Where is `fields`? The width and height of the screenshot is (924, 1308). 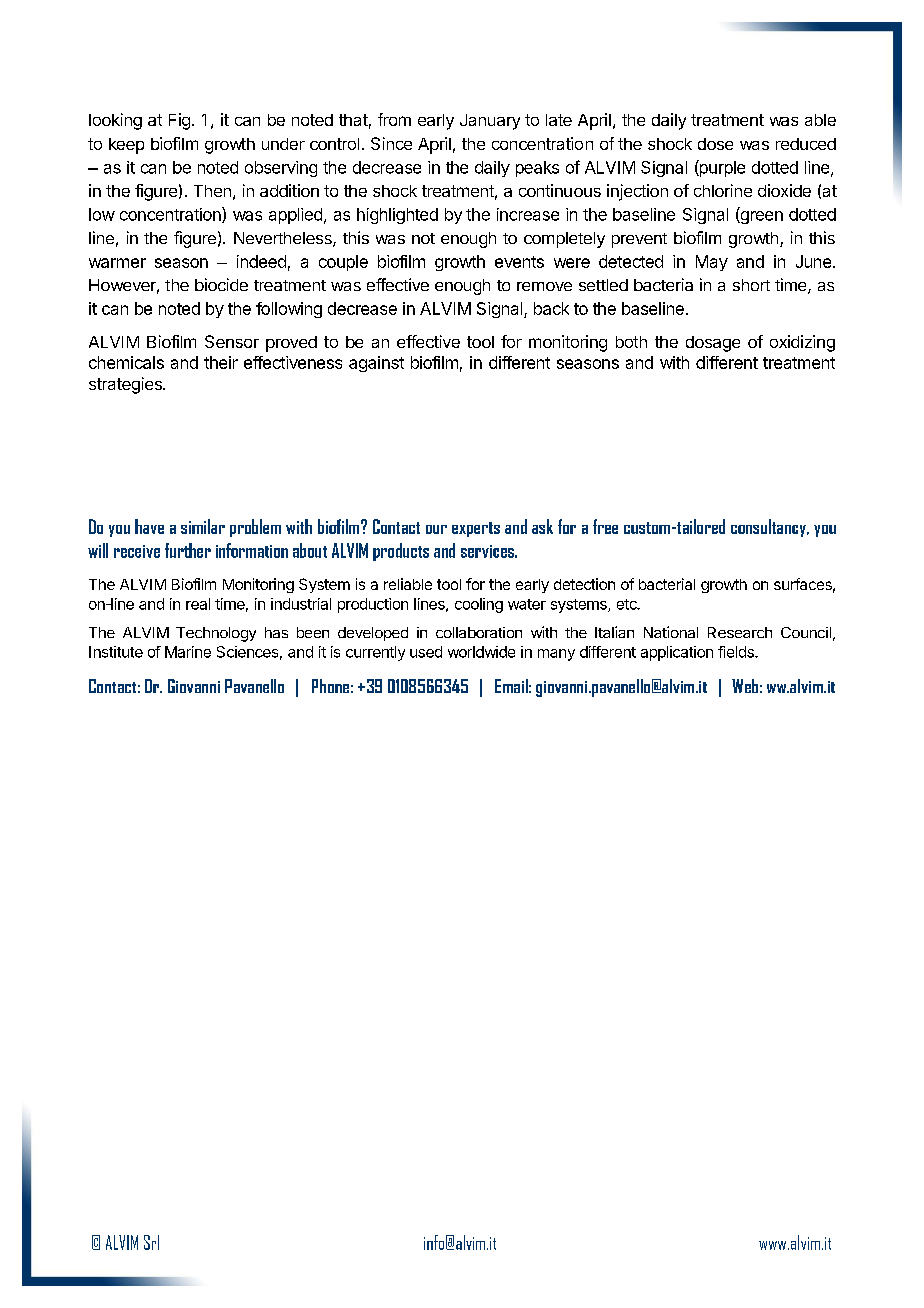 fields is located at coordinates (737, 652).
